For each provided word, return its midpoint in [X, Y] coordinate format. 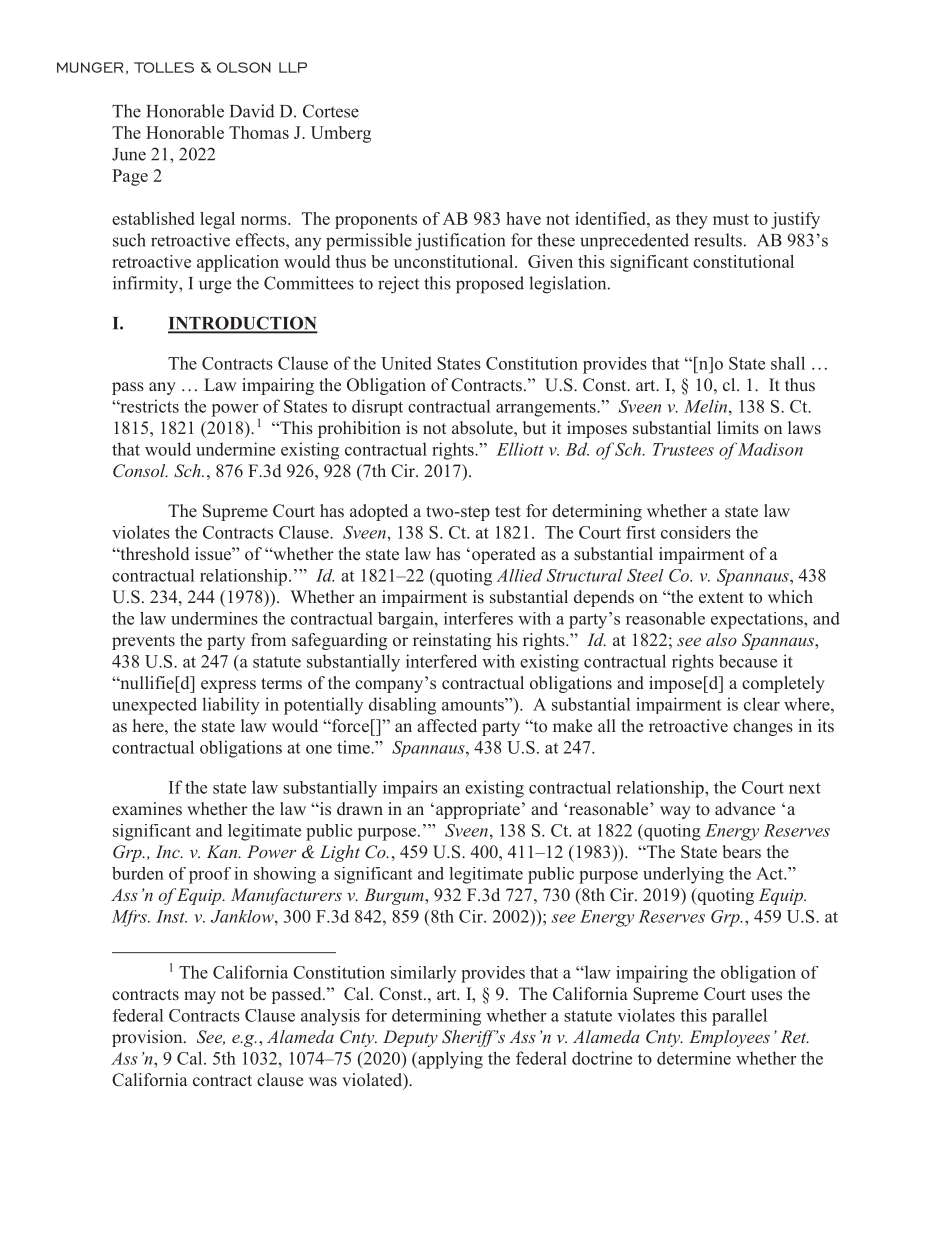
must [731, 219]
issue [214, 554]
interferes [478, 618]
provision [148, 1038]
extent [721, 598]
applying [449, 1060]
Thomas [259, 132]
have [523, 218]
